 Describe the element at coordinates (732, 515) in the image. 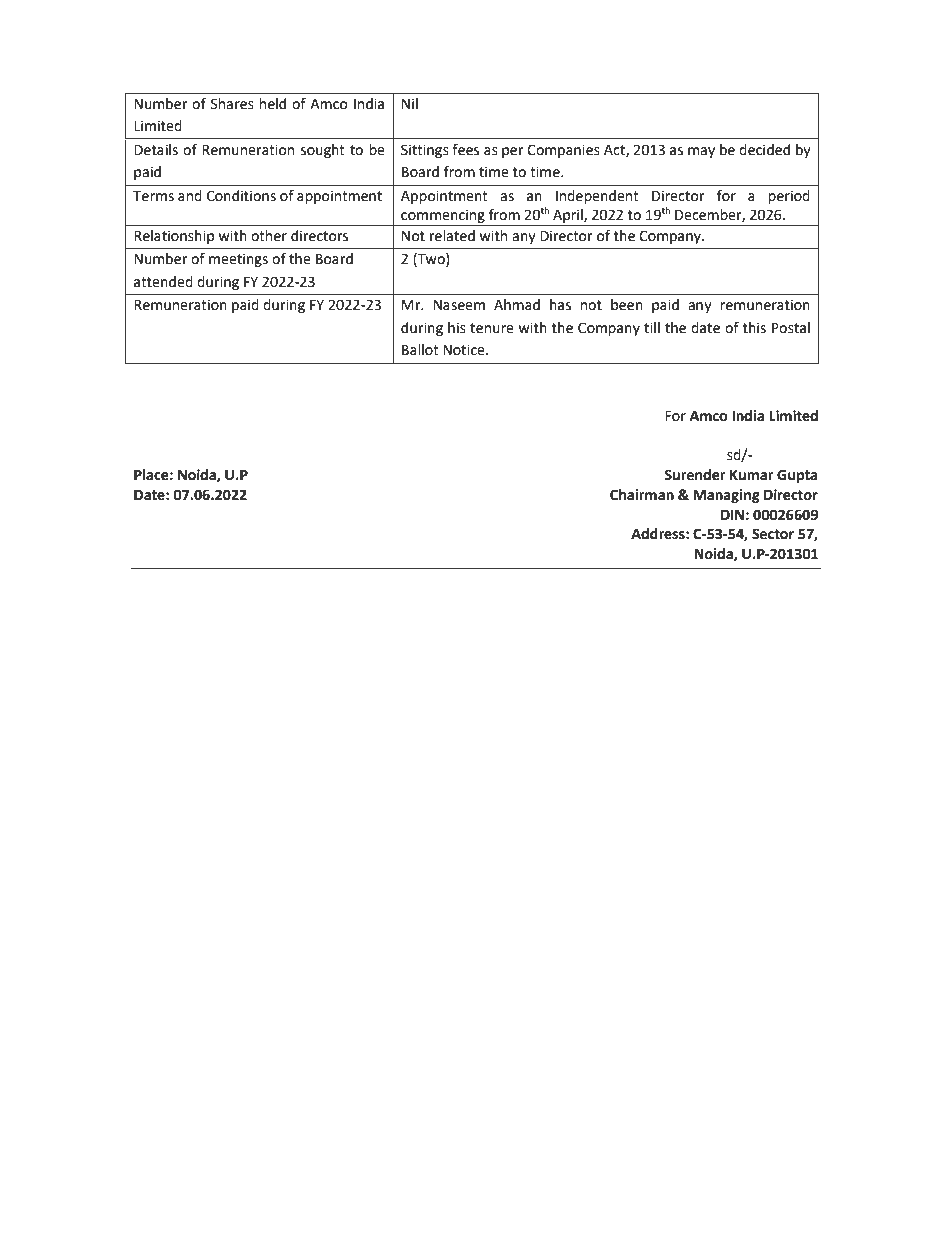

I see `DIN` at that location.
